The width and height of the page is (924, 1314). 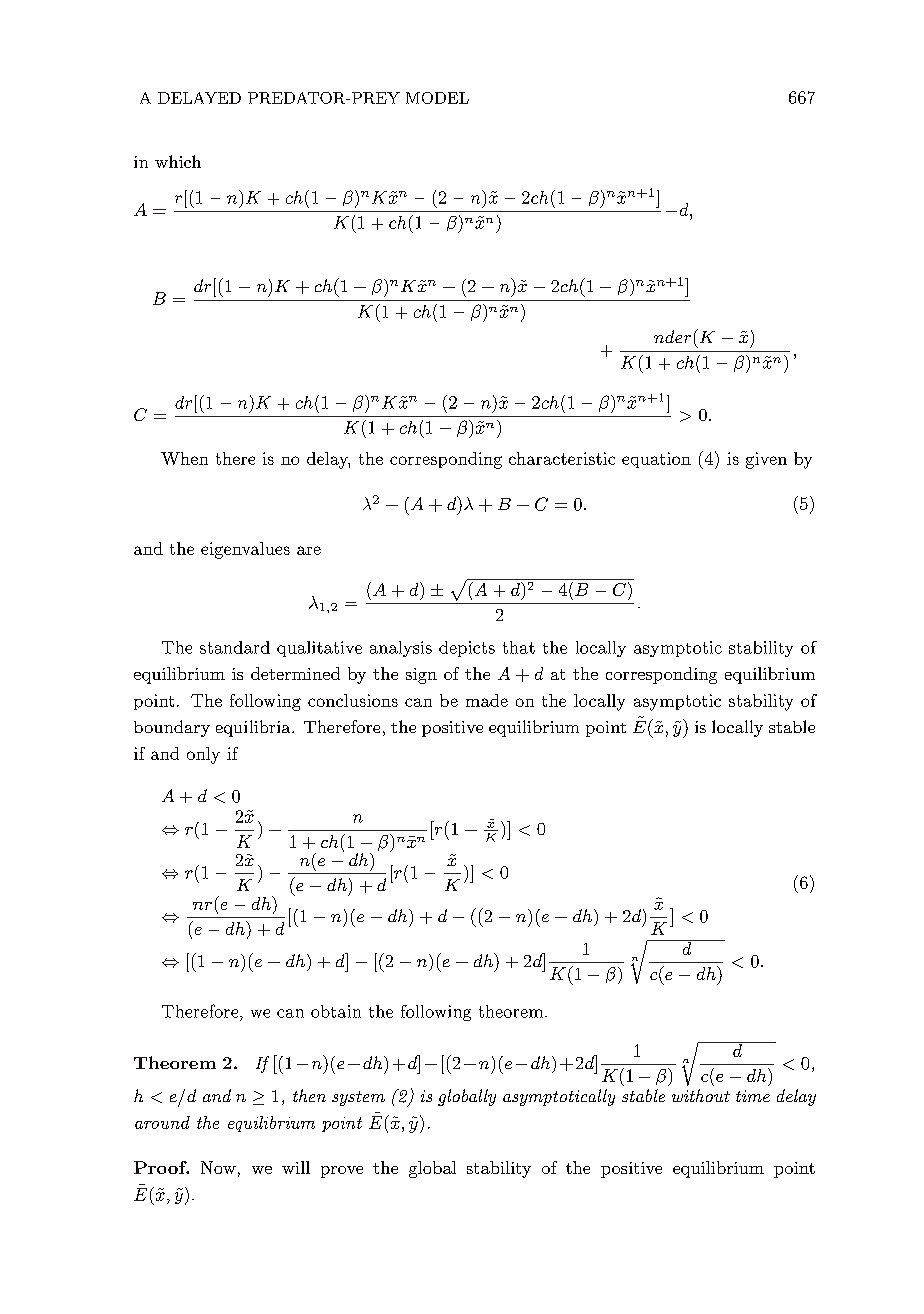 I want to click on system, so click(x=358, y=1098).
